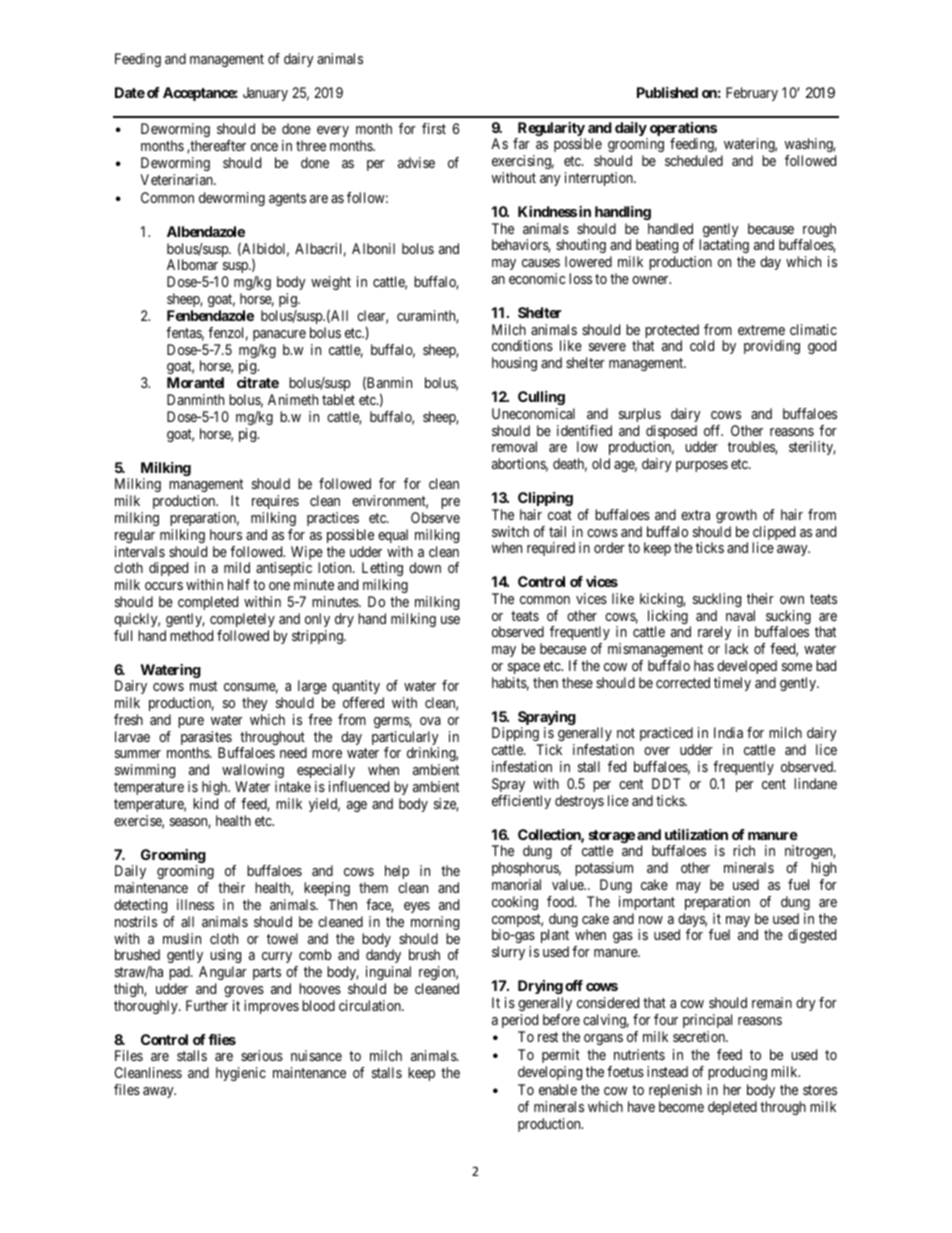  Describe the element at coordinates (434, 128) in the image. I see `first` at that location.
